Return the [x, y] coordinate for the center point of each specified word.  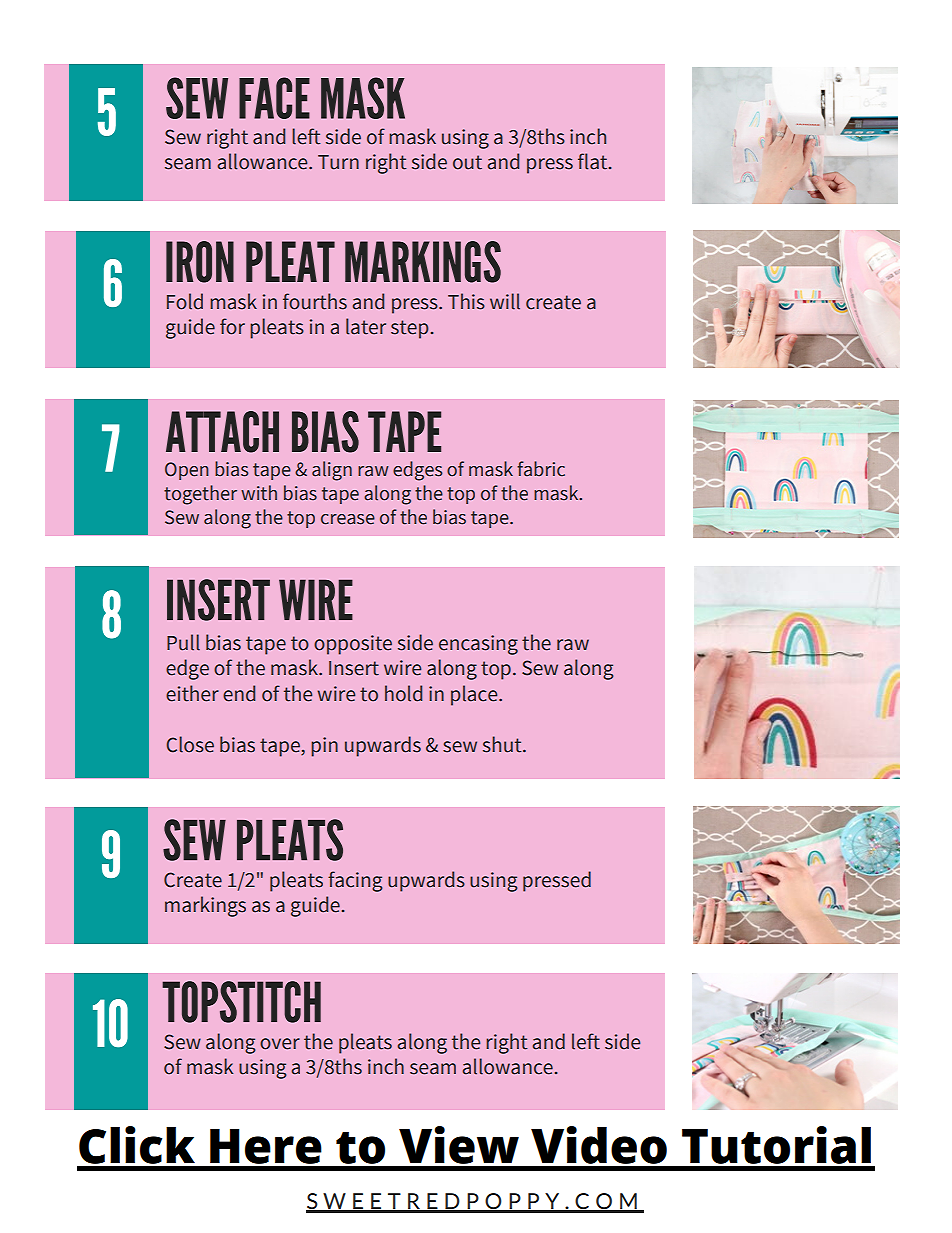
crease [348, 519]
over [280, 1044]
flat [594, 161]
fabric [541, 469]
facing [355, 881]
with [259, 493]
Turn [338, 162]
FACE [274, 98]
